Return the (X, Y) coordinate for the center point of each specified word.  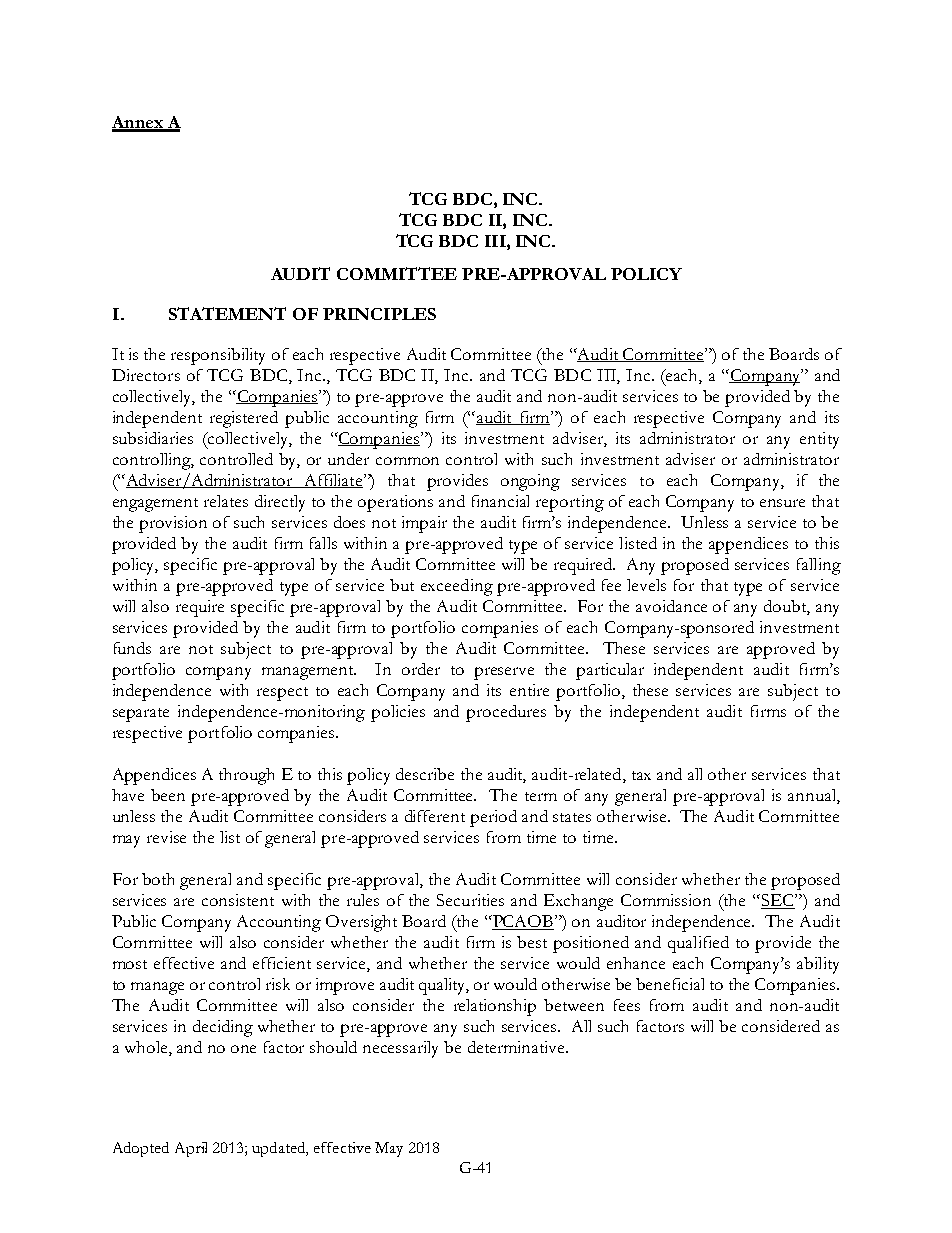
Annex (138, 123)
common (407, 461)
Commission (666, 900)
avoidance (671, 606)
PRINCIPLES (379, 314)
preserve (504, 673)
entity (819, 440)
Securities (470, 900)
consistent (238, 900)
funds (132, 648)
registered (244, 419)
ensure (782, 503)
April (191, 1149)
